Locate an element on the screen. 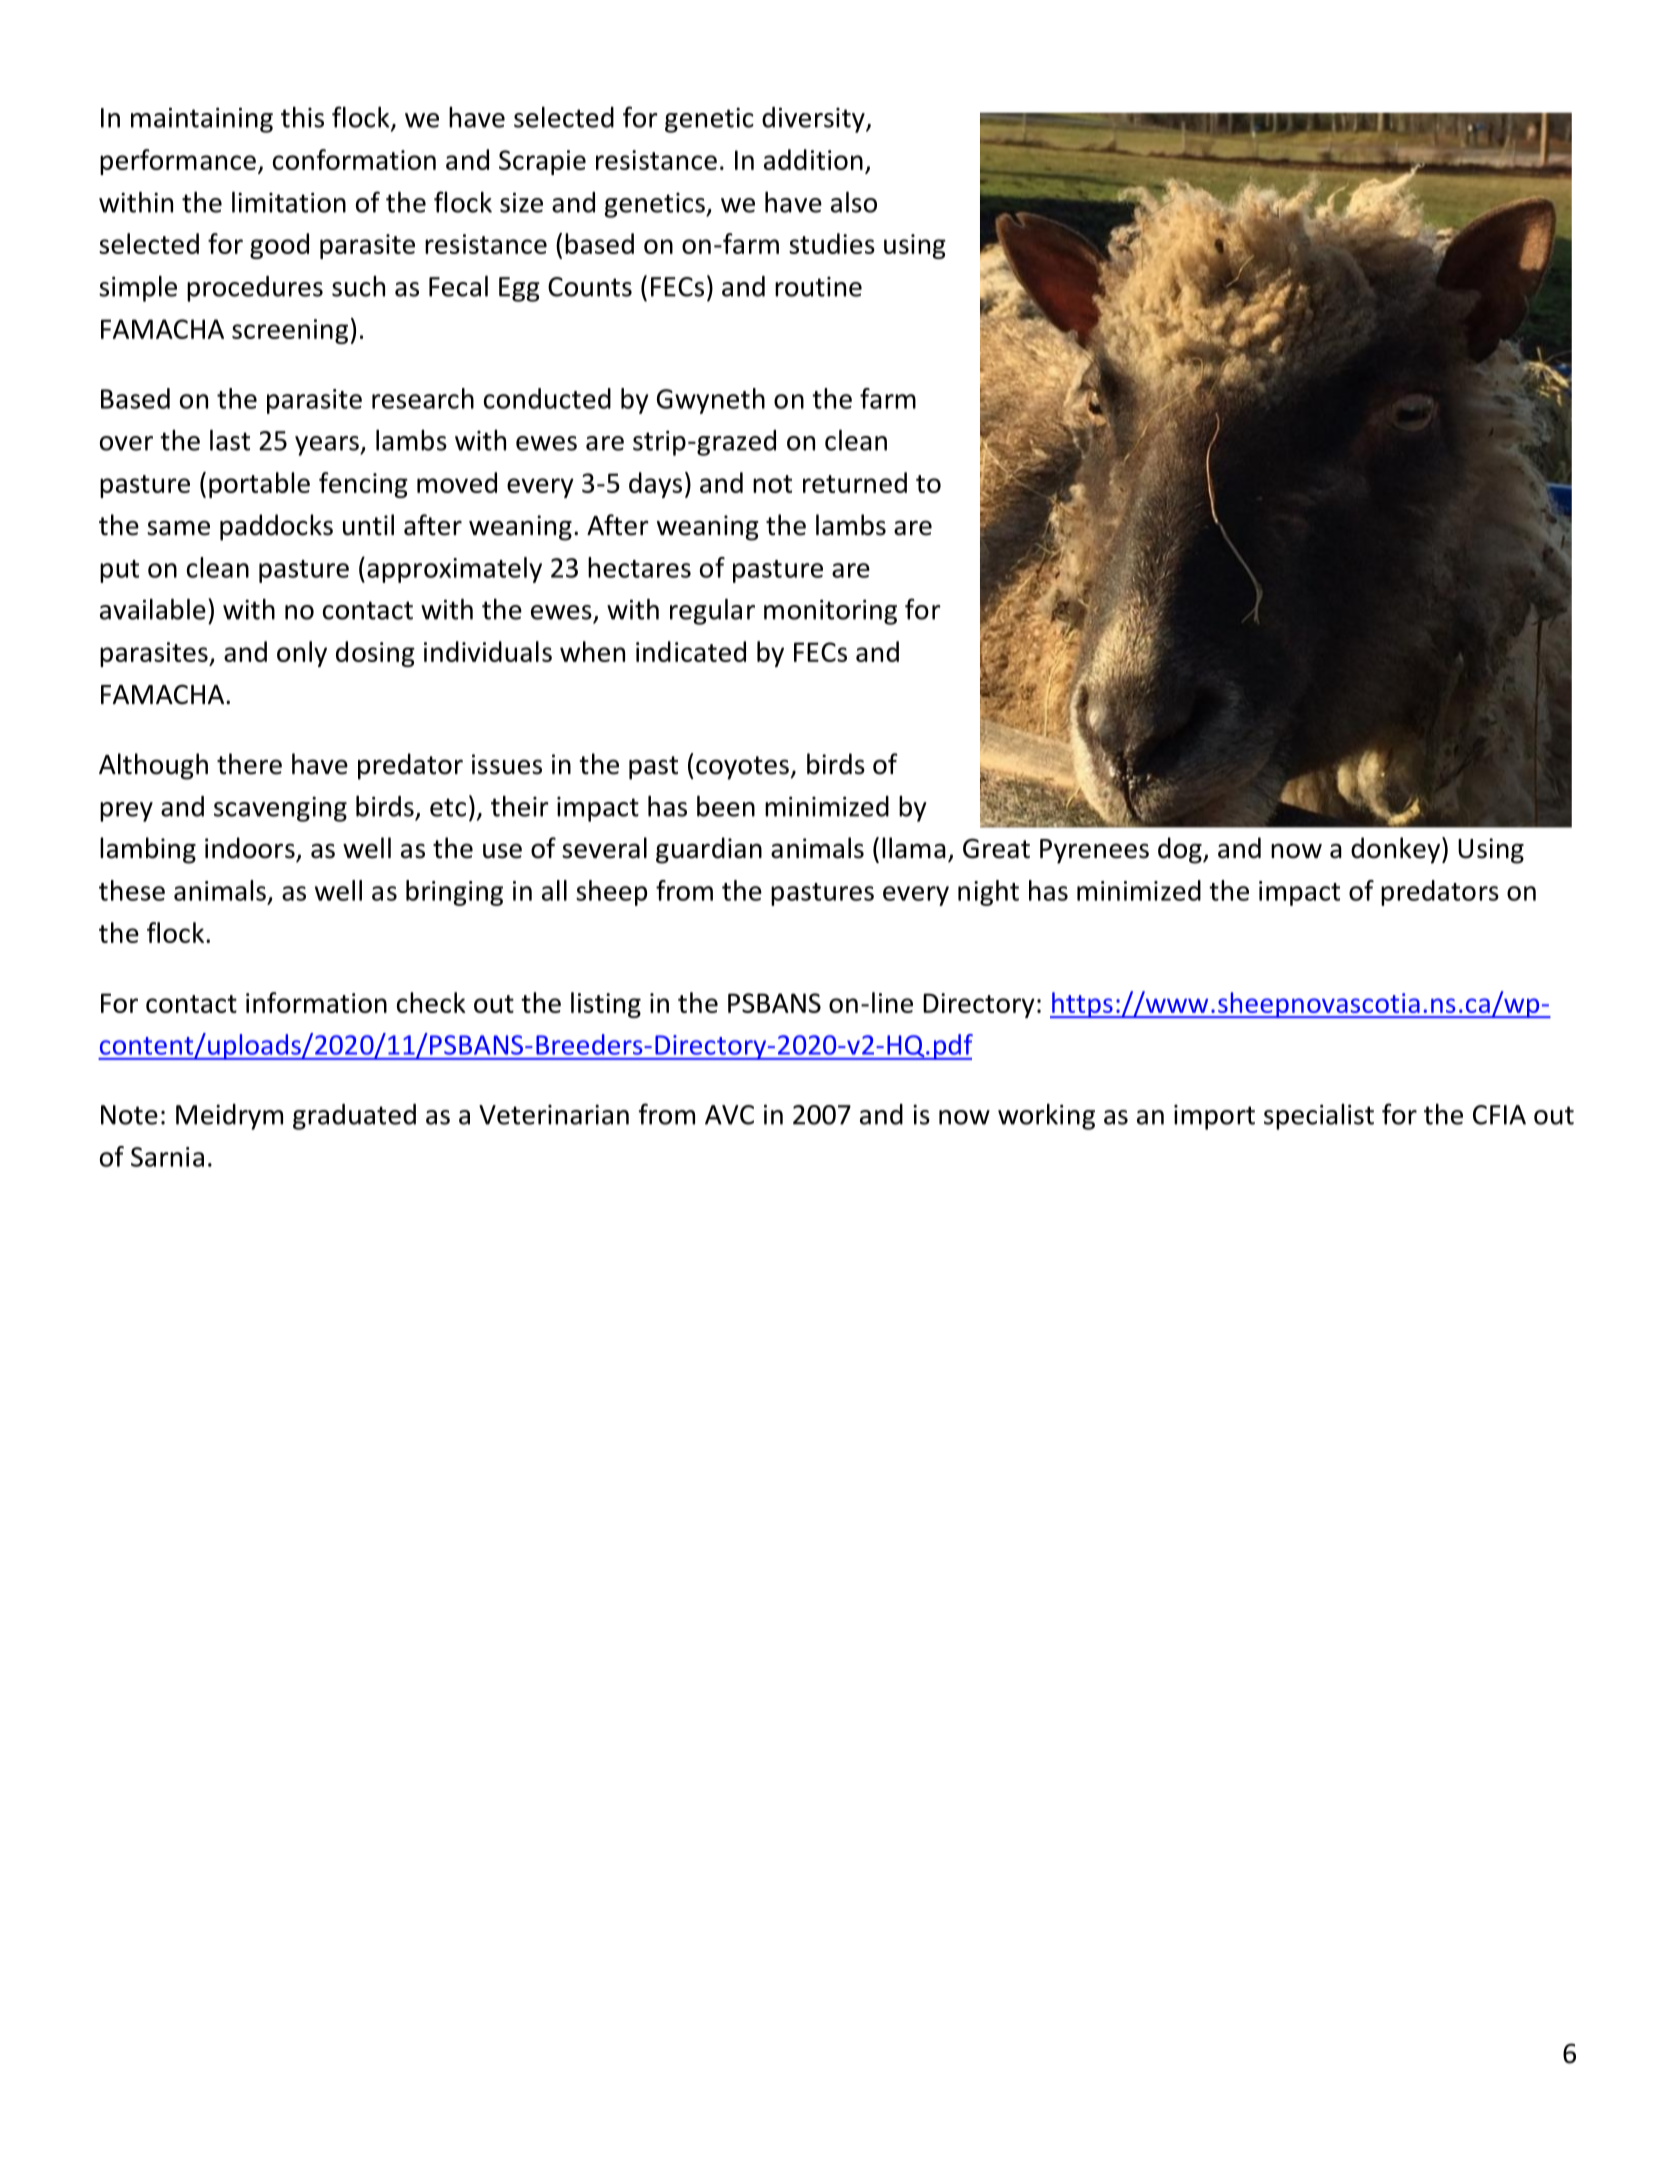 The image size is (1675, 2167). conformation is located at coordinates (354, 159).
